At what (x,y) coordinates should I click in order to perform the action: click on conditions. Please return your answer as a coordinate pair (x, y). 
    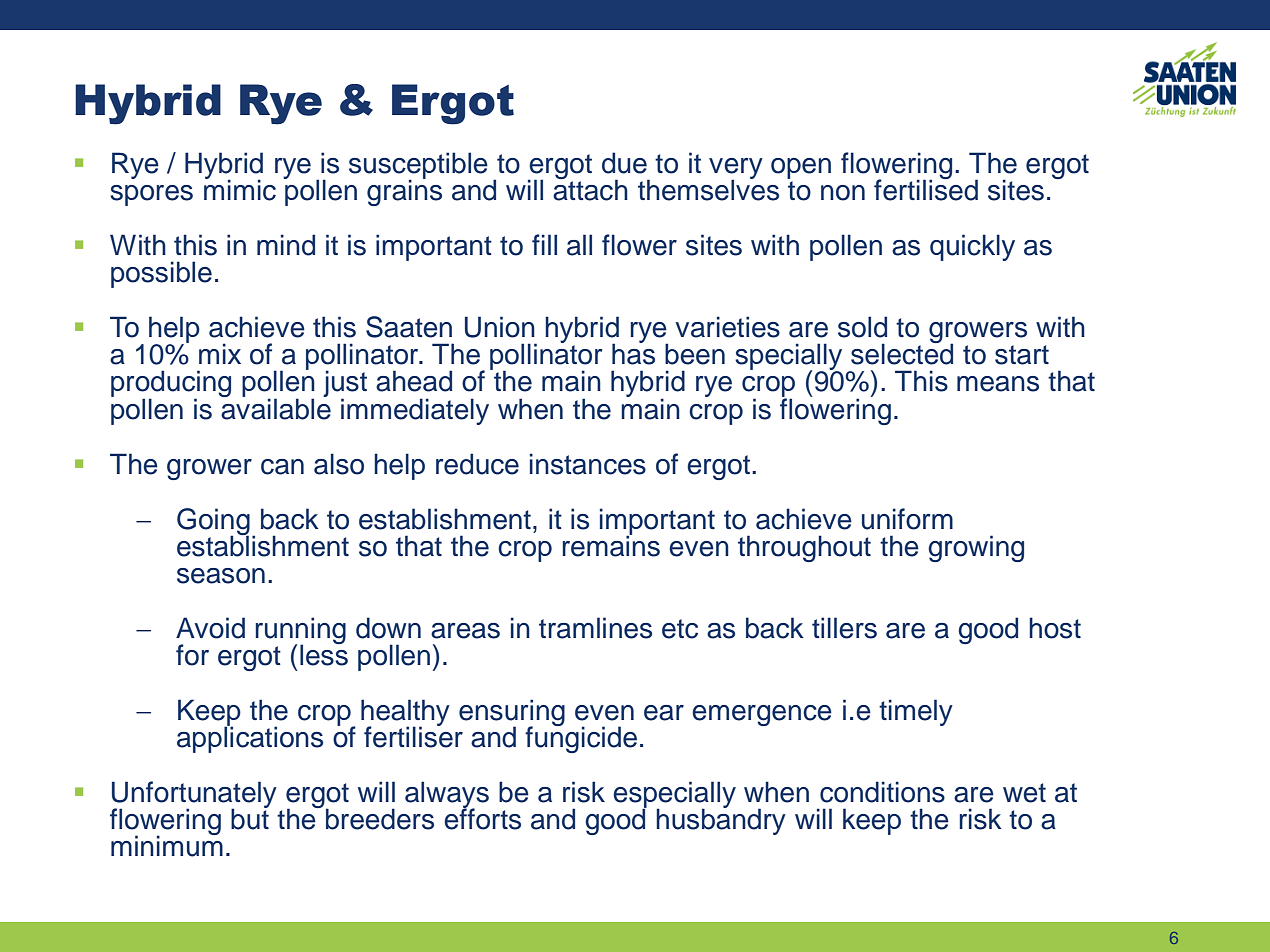
    Looking at the image, I should click on (882, 792).
